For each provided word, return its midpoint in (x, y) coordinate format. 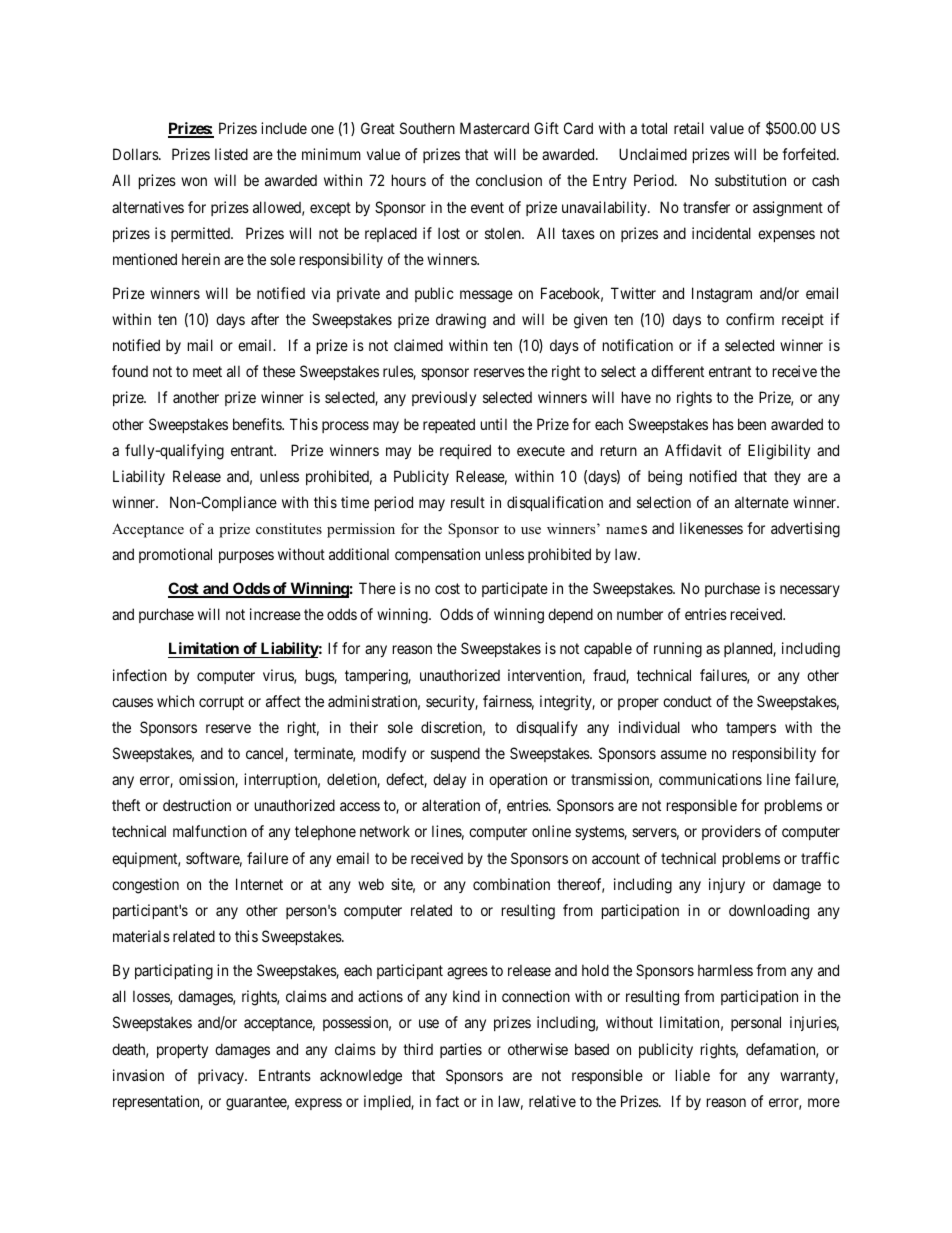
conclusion (509, 180)
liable (693, 1075)
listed (231, 154)
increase (275, 614)
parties (461, 1050)
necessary (810, 591)
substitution (750, 180)
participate (515, 589)
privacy (222, 1076)
